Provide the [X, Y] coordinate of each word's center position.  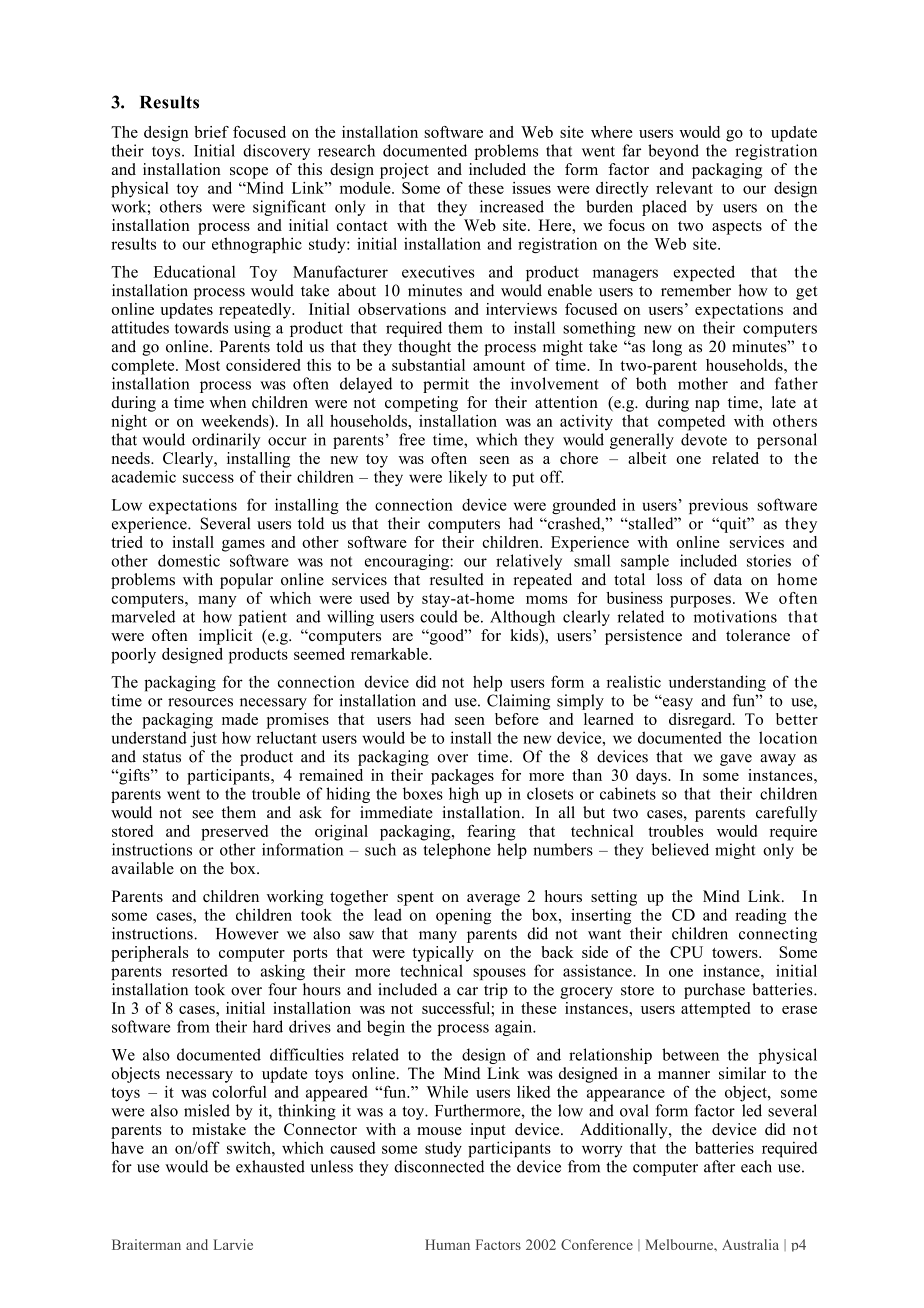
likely [468, 478]
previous [718, 506]
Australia [750, 1244]
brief [211, 132]
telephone [457, 851]
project [404, 171]
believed [680, 849]
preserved [234, 833]
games [243, 546]
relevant [684, 188]
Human [447, 1244]
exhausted [270, 1166]
